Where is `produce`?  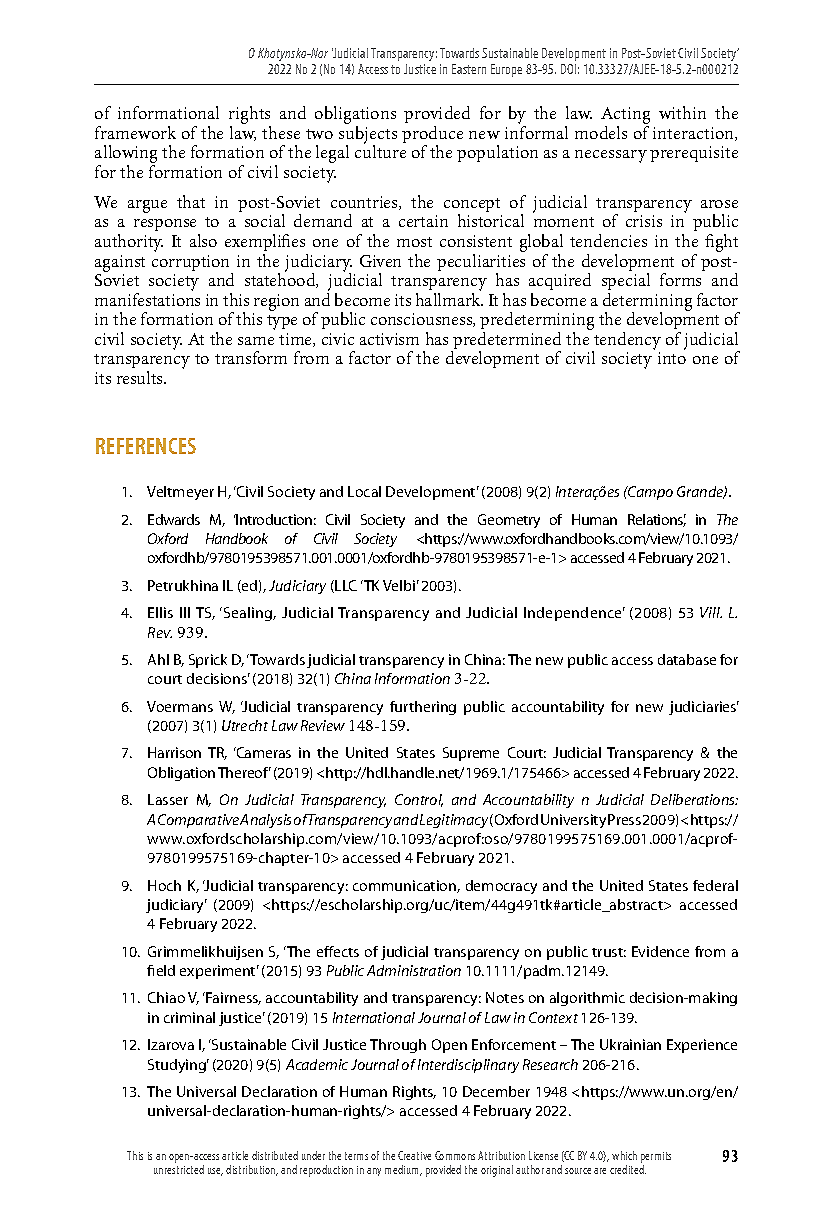 produce is located at coordinates (432, 136).
